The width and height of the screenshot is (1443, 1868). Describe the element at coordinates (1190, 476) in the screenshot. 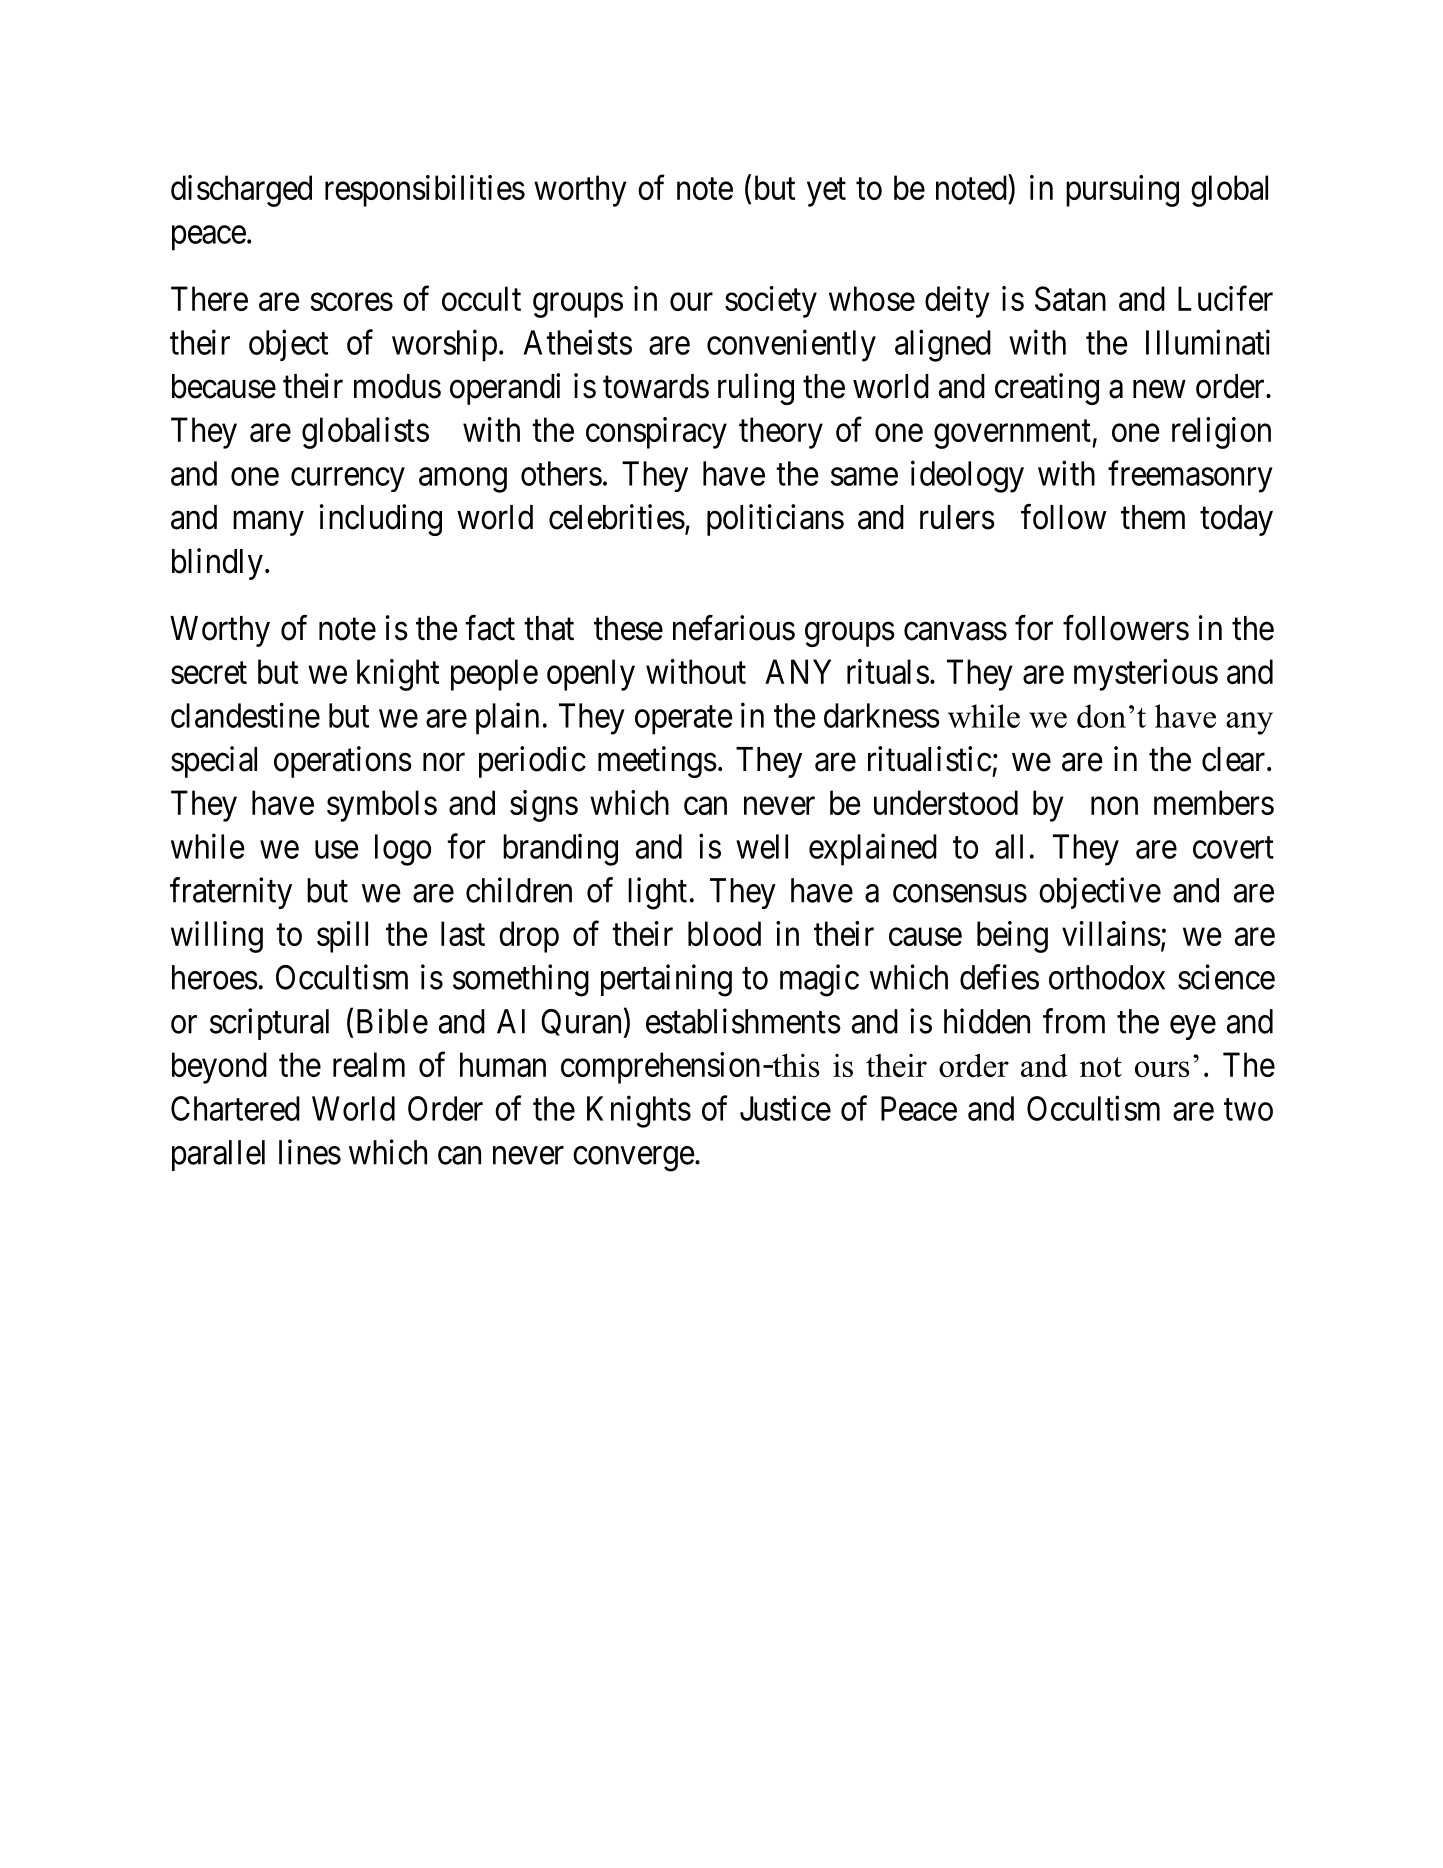

I see `freemasonry` at that location.
